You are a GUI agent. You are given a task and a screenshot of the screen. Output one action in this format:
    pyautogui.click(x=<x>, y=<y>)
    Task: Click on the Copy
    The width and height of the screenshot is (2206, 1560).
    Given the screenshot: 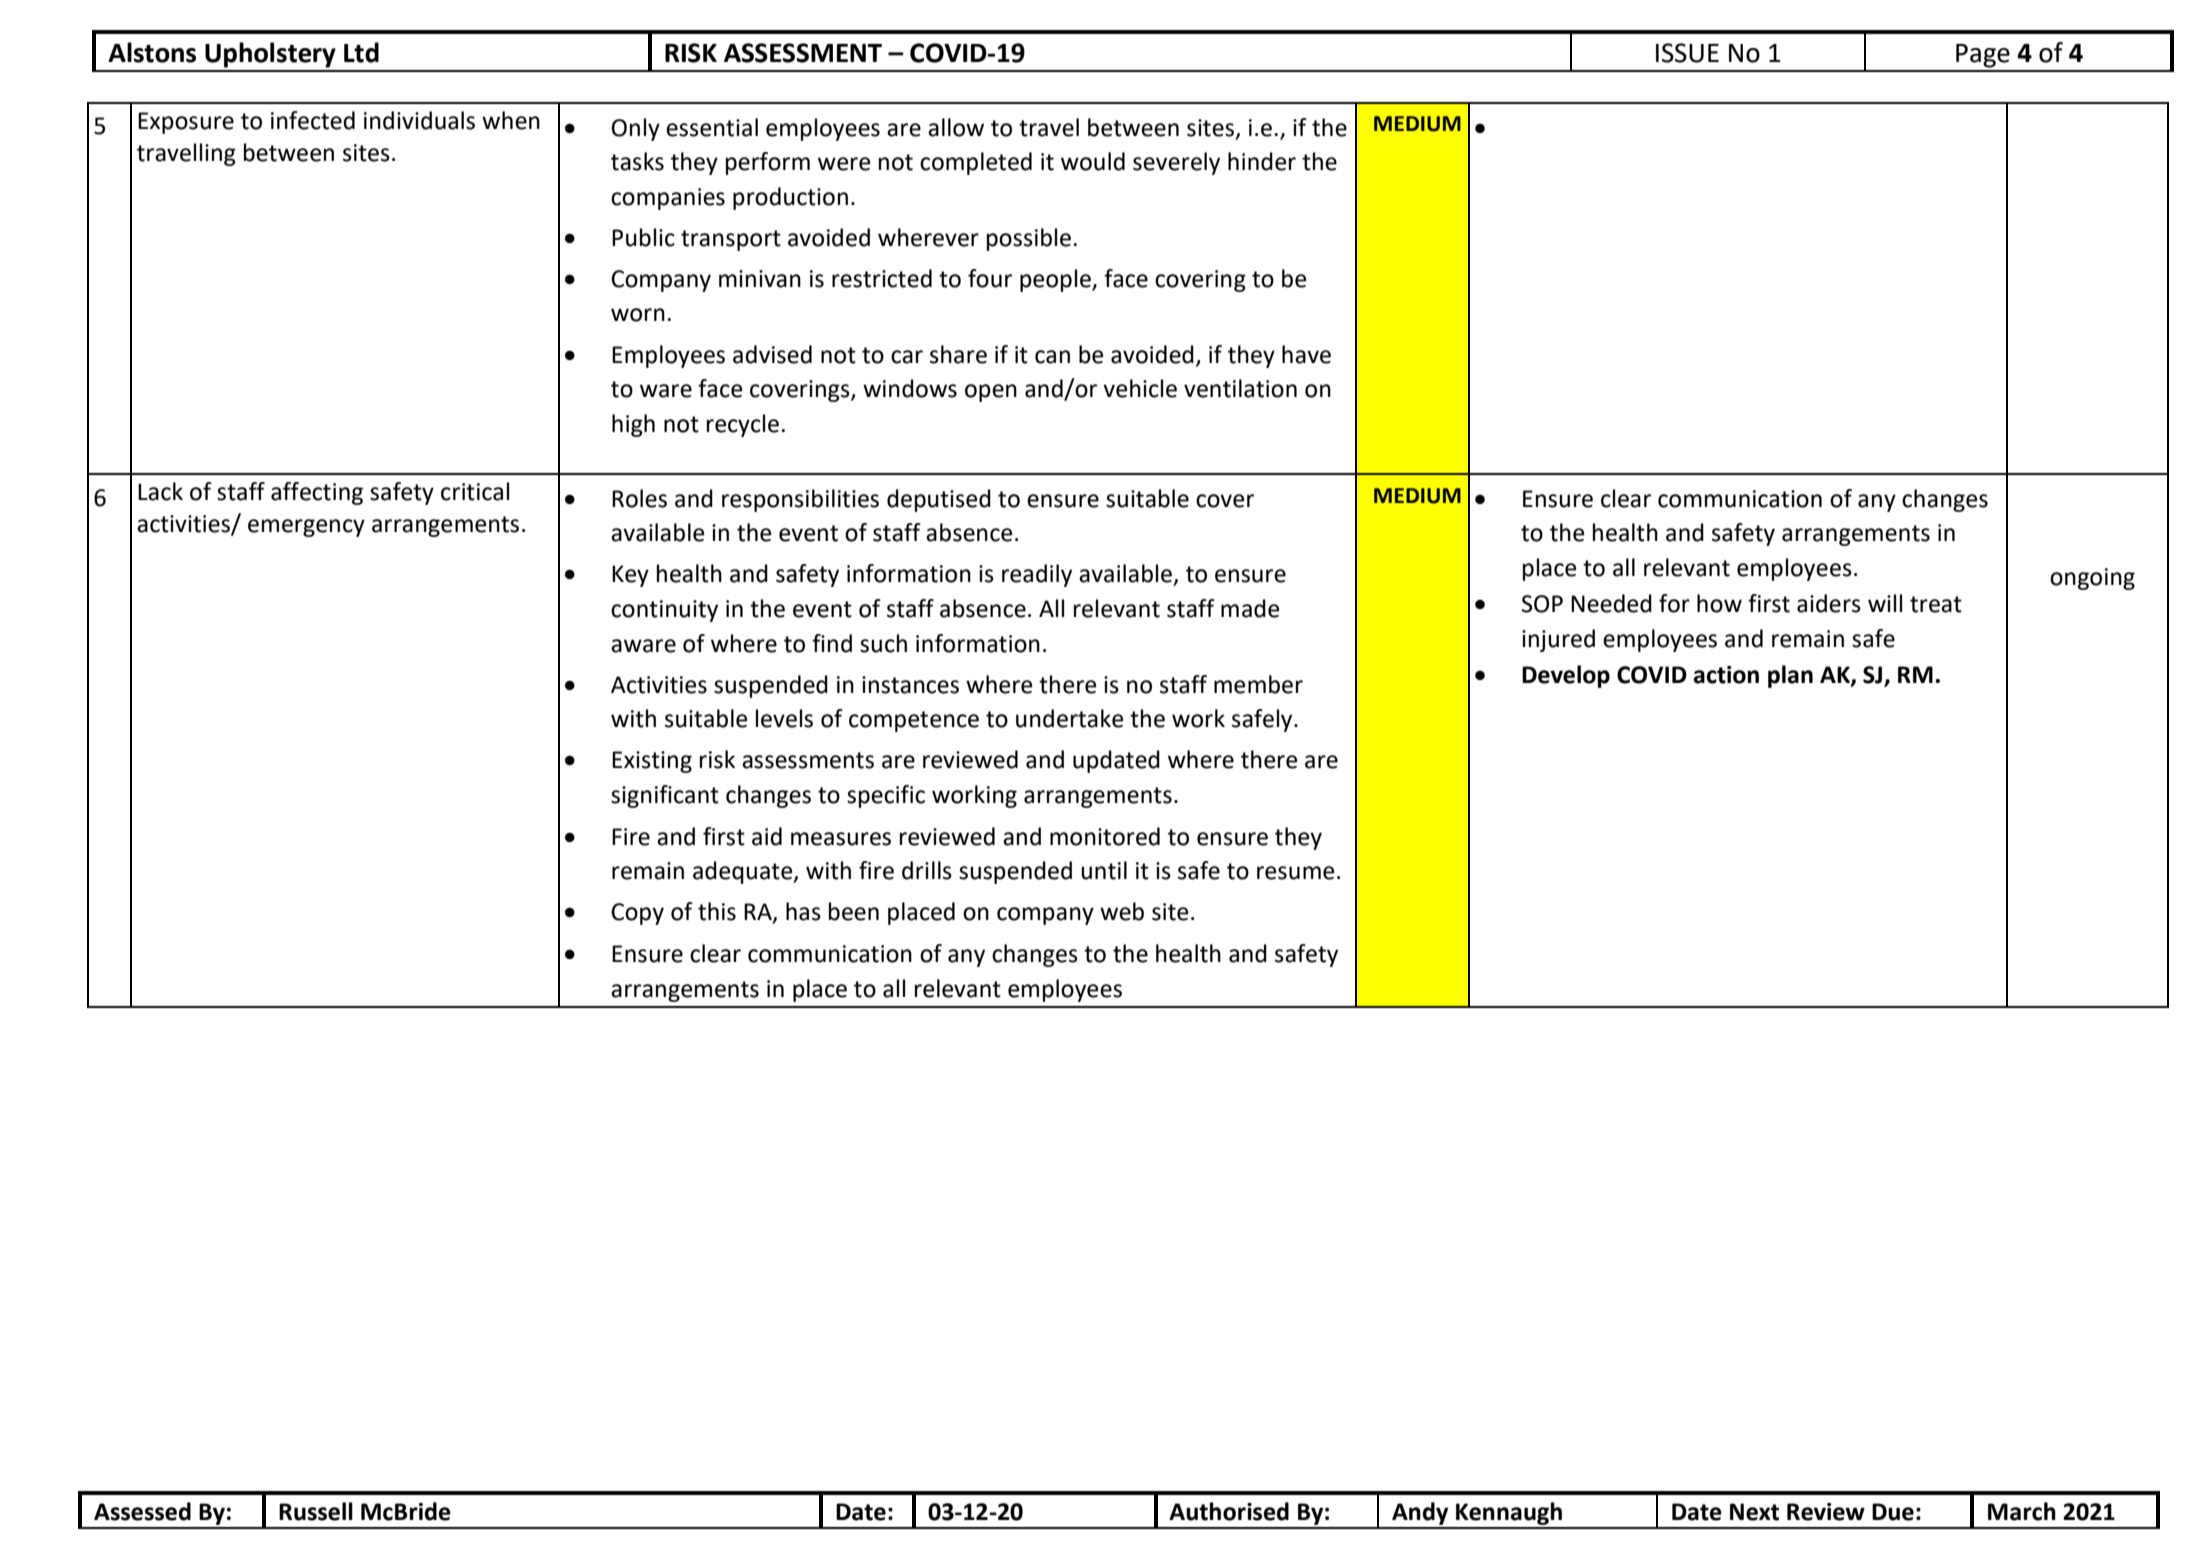 What is the action you would take?
    pyautogui.click(x=637, y=914)
